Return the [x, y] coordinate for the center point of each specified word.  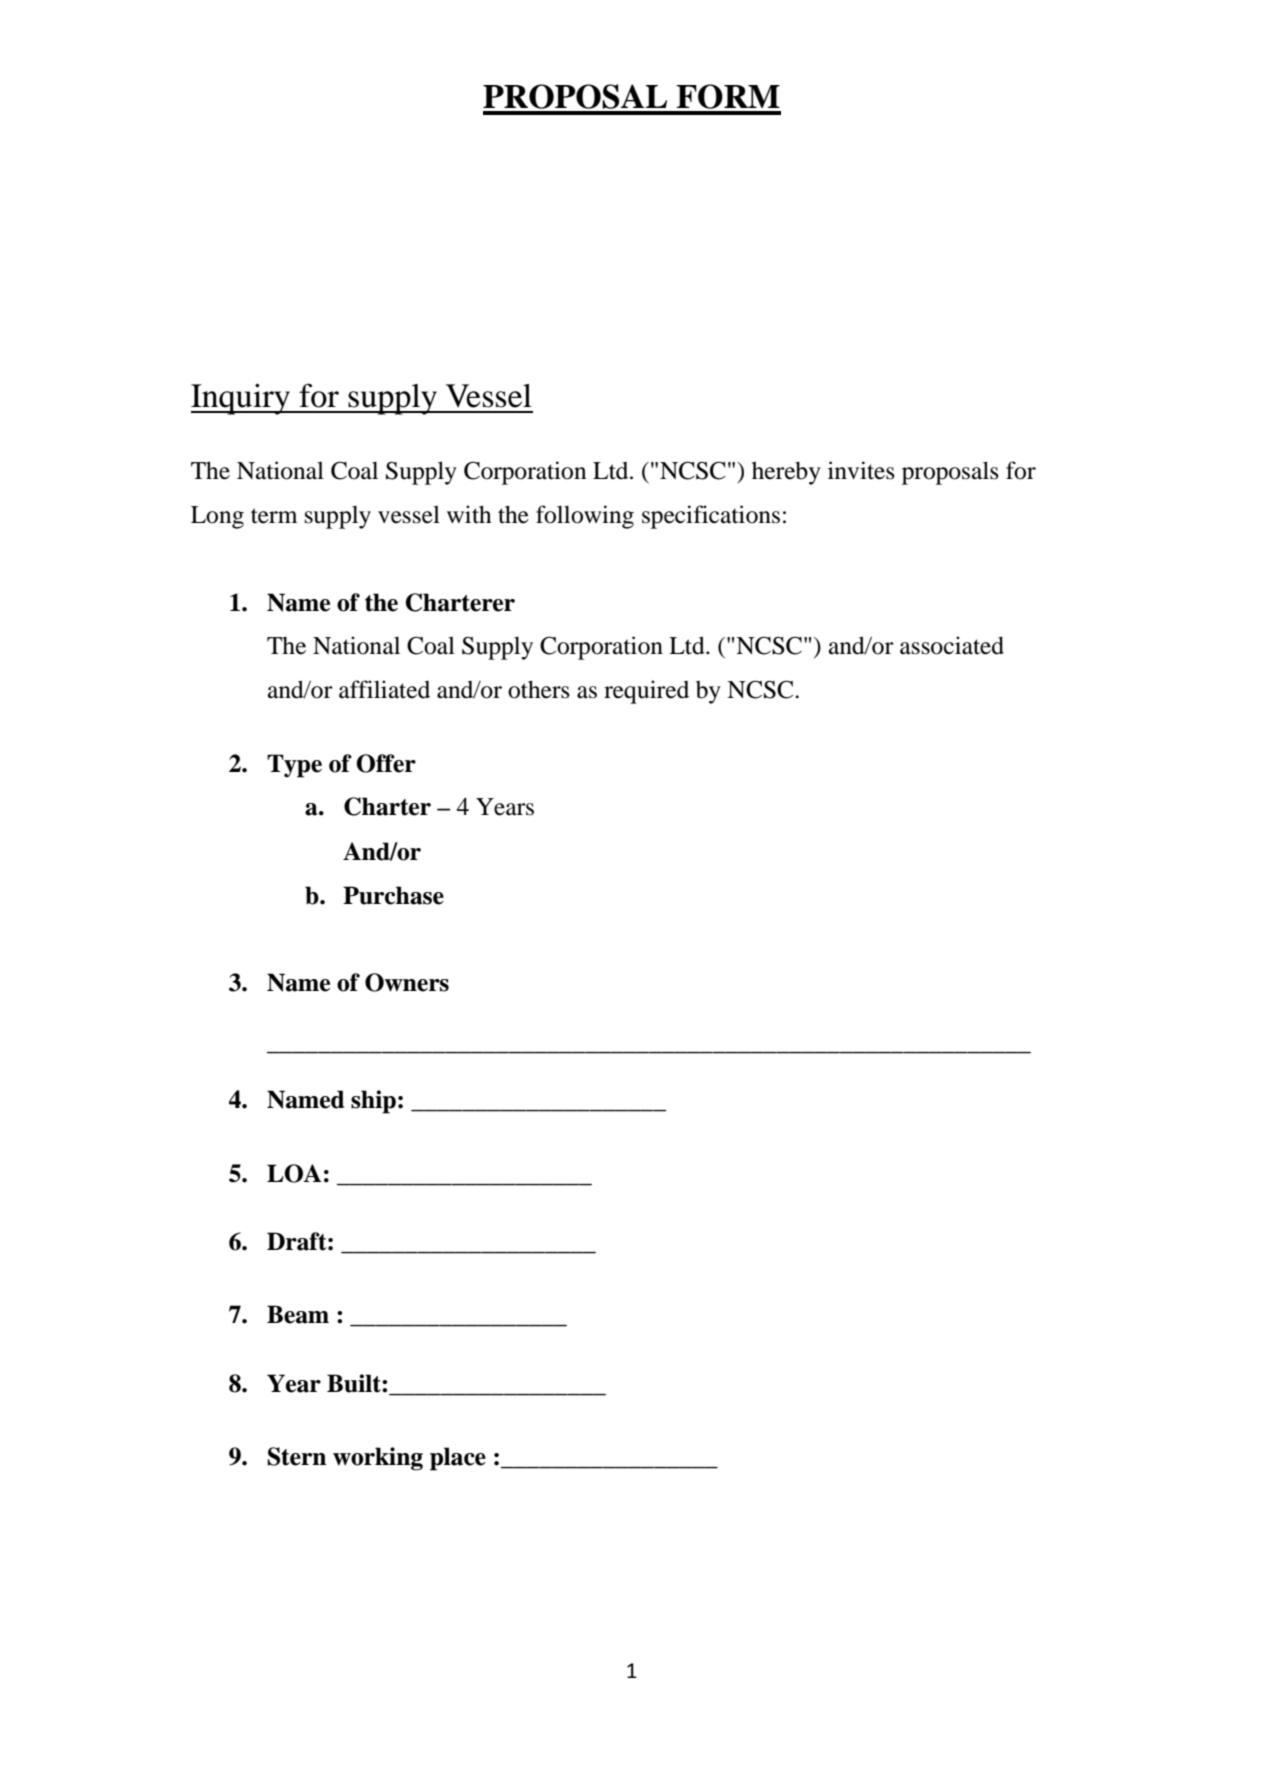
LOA [294, 1173]
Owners [407, 982]
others [539, 689]
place [458, 1459]
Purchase [393, 895]
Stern [296, 1456]
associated [952, 645]
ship [373, 1102]
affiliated [384, 689]
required [646, 692]
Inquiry [241, 399]
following [585, 517]
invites [861, 470]
